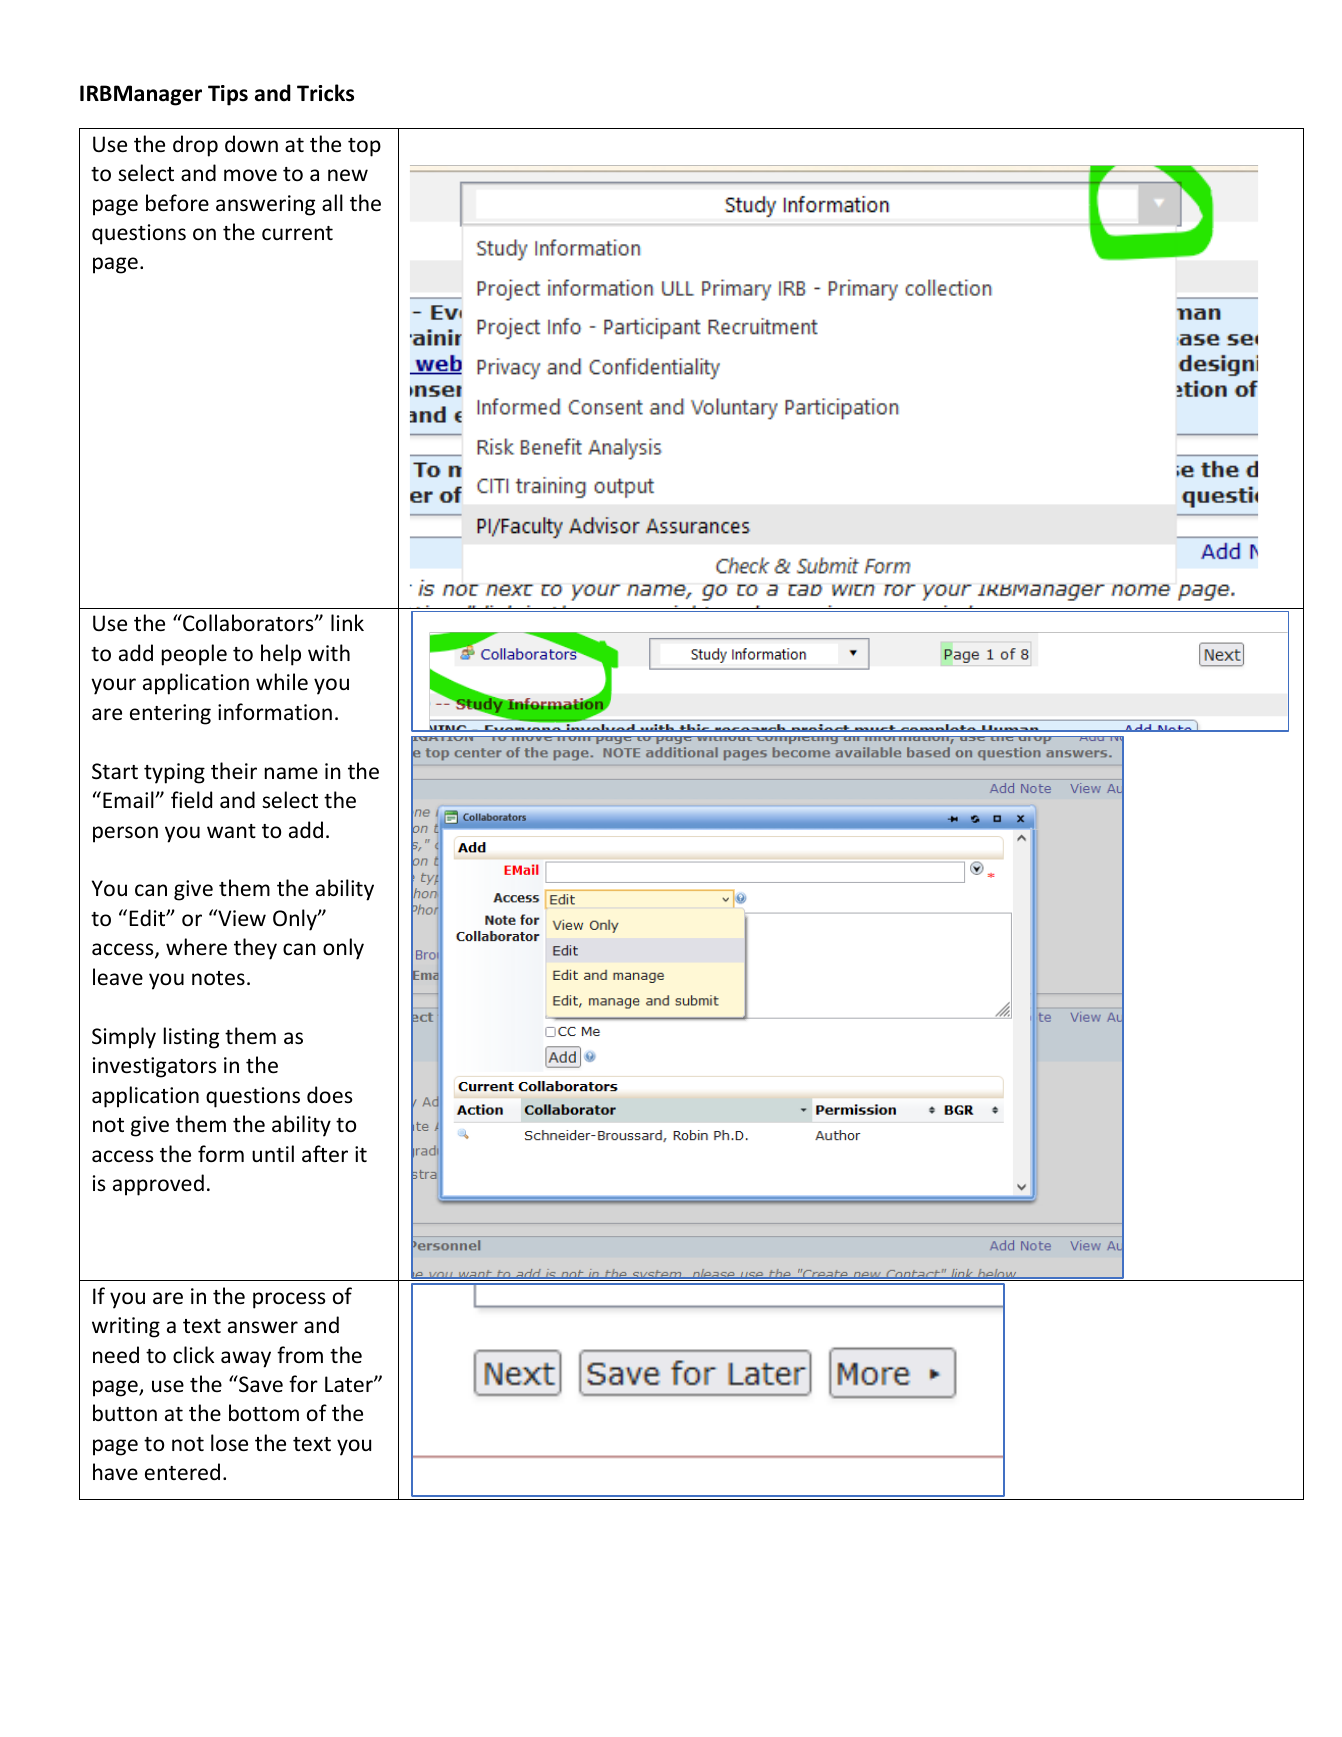 The height and width of the document is (1737, 1342). Describe the element at coordinates (218, 978) in the document. I see `notes` at that location.
